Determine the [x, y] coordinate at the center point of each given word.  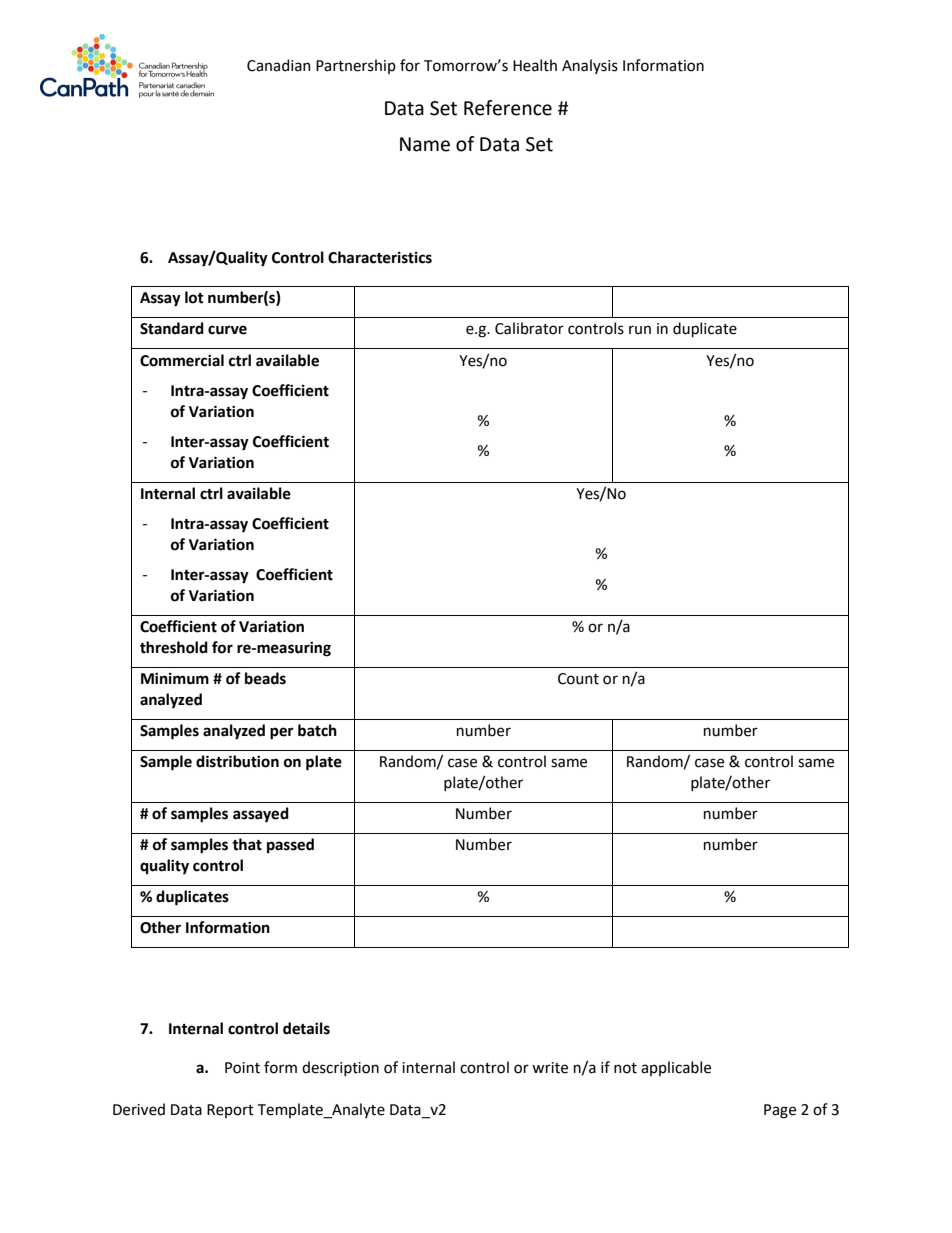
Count [578, 679]
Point [242, 1068]
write [550, 1068]
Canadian [279, 65]
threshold [174, 647]
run [640, 330]
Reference [508, 108]
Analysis [590, 66]
